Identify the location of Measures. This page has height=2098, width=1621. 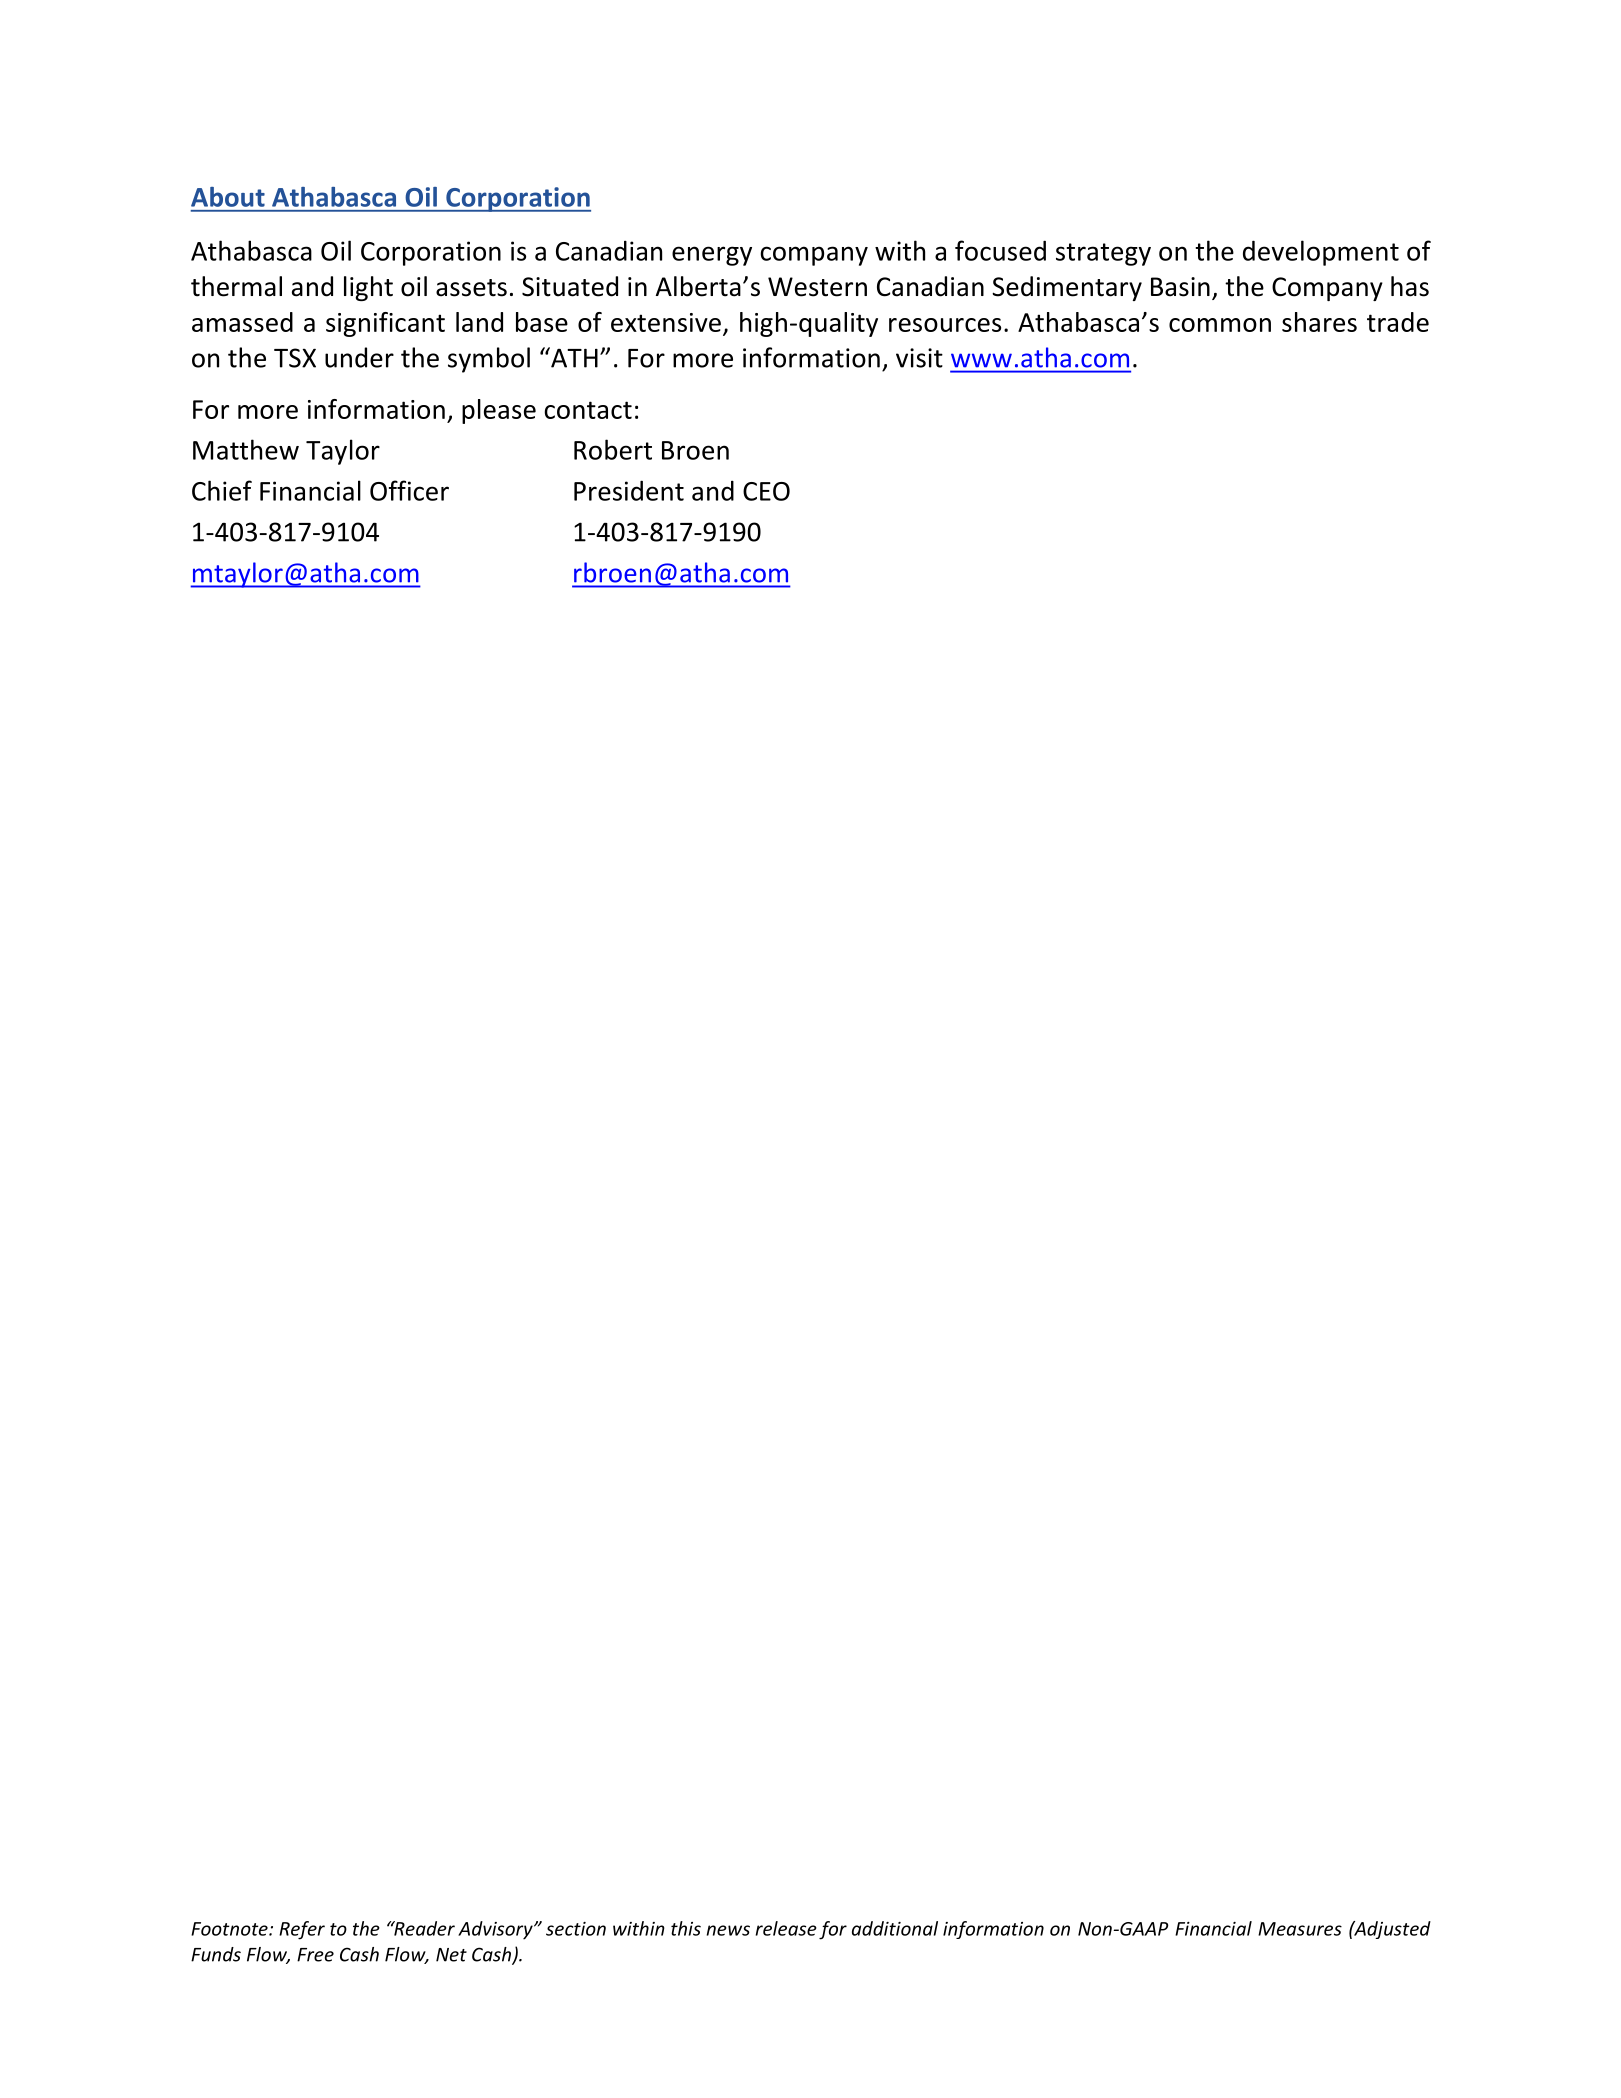
(1300, 1929).
